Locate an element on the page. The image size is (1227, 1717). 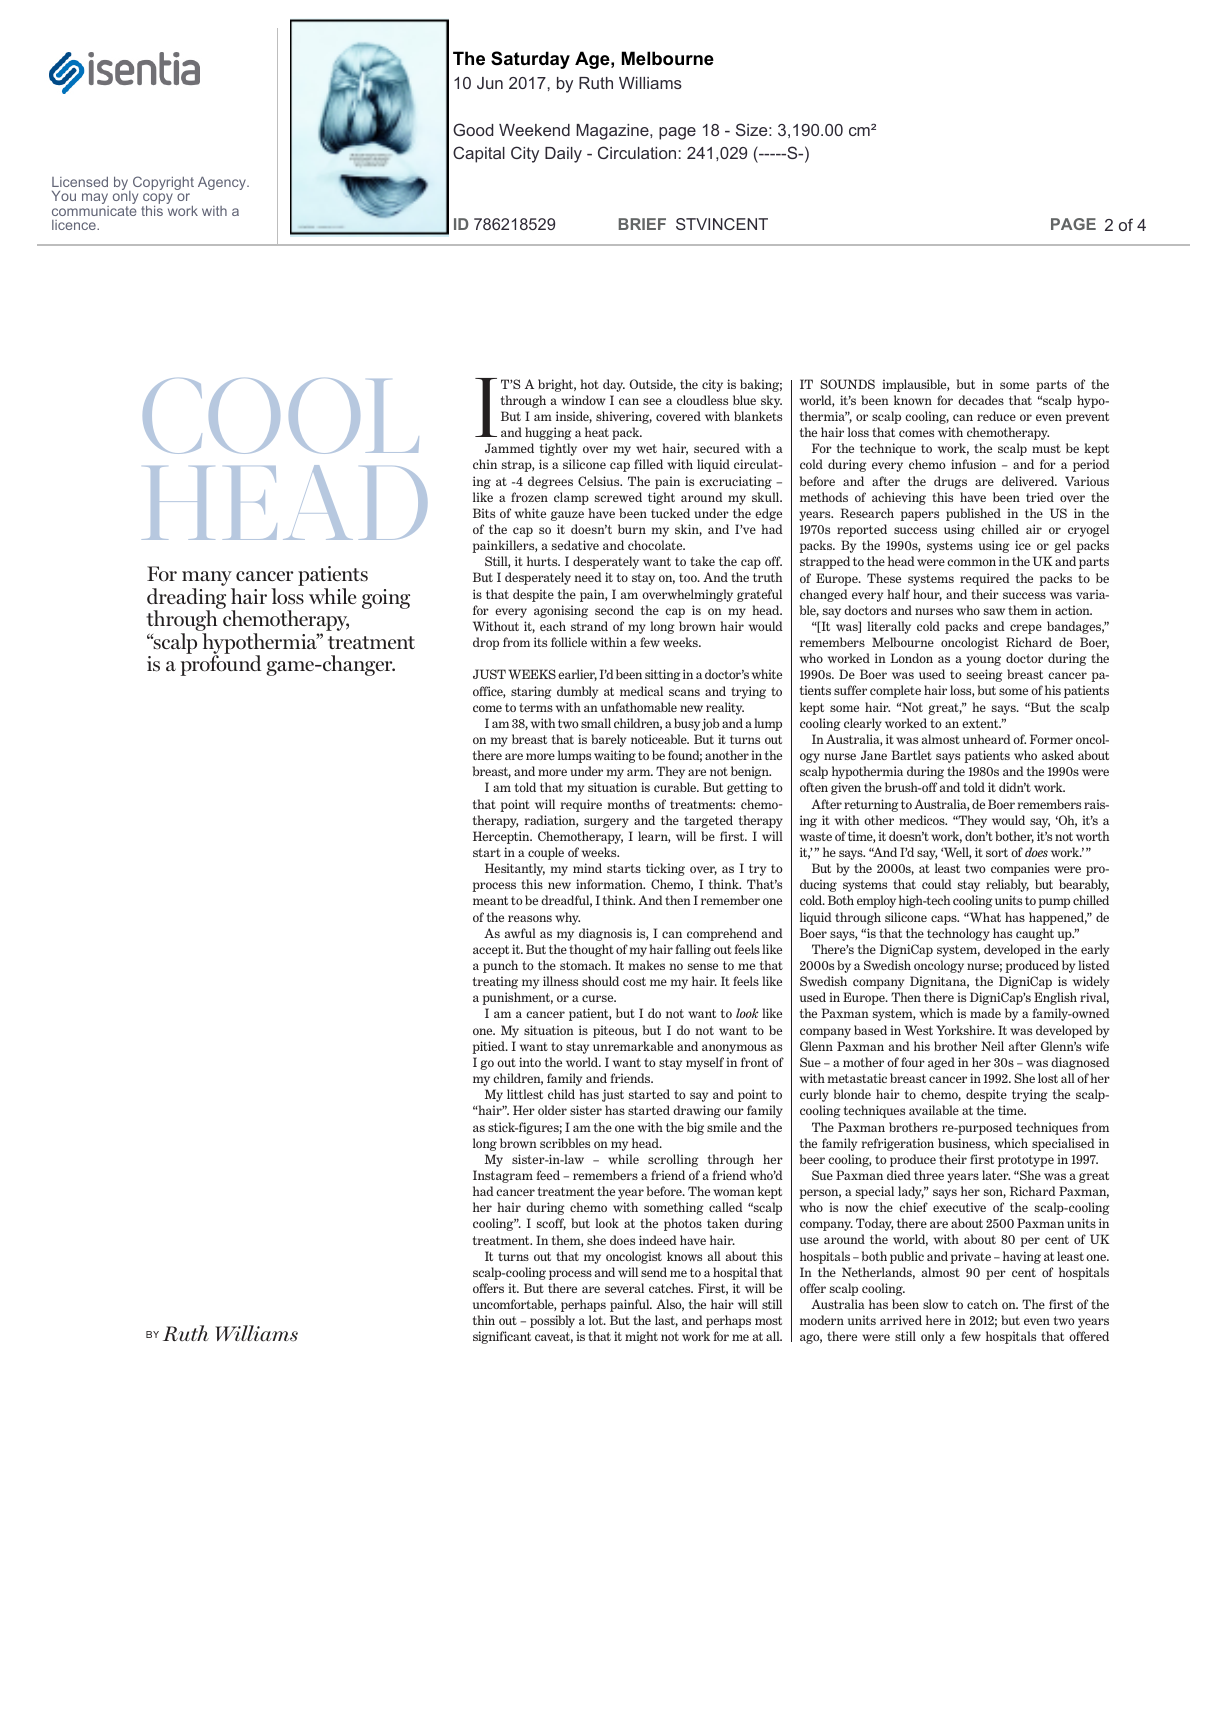
Magazine is located at coordinates (613, 132).
